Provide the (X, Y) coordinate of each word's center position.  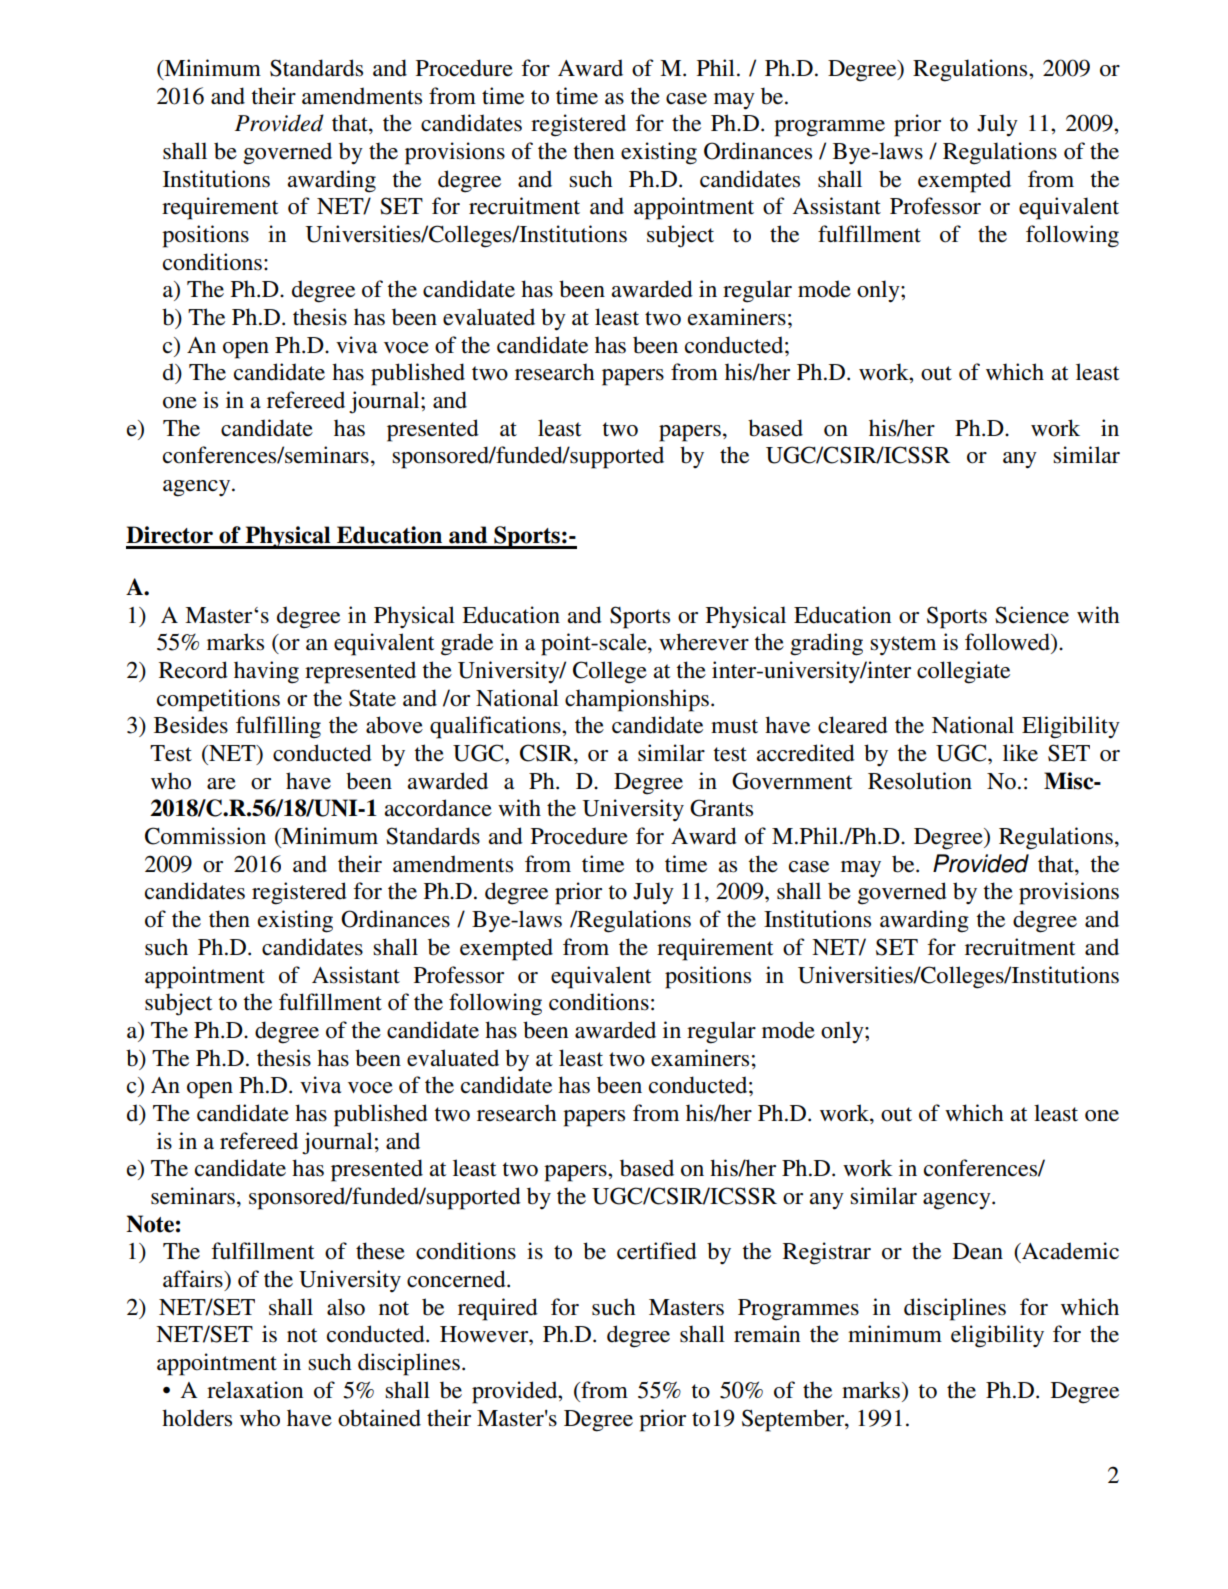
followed (1009, 643)
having (266, 672)
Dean (978, 1251)
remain (767, 1334)
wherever (704, 642)
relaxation (255, 1390)
